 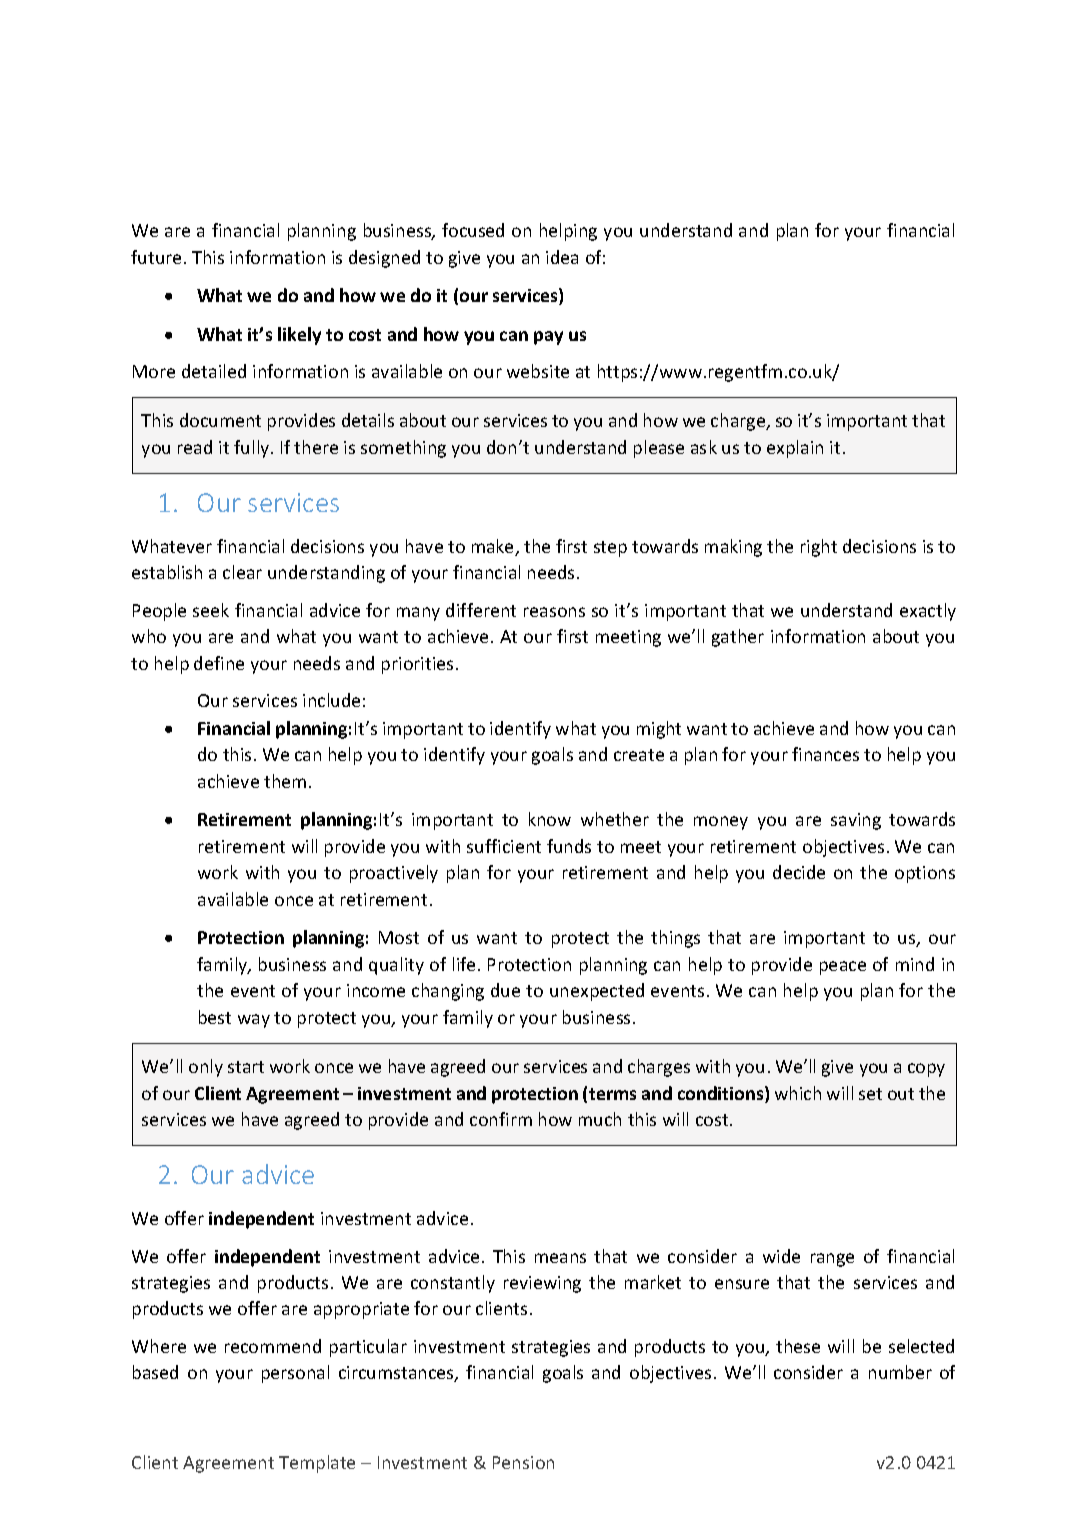 What do you see at coordinates (285, 781) in the screenshot?
I see `them` at bounding box center [285, 781].
